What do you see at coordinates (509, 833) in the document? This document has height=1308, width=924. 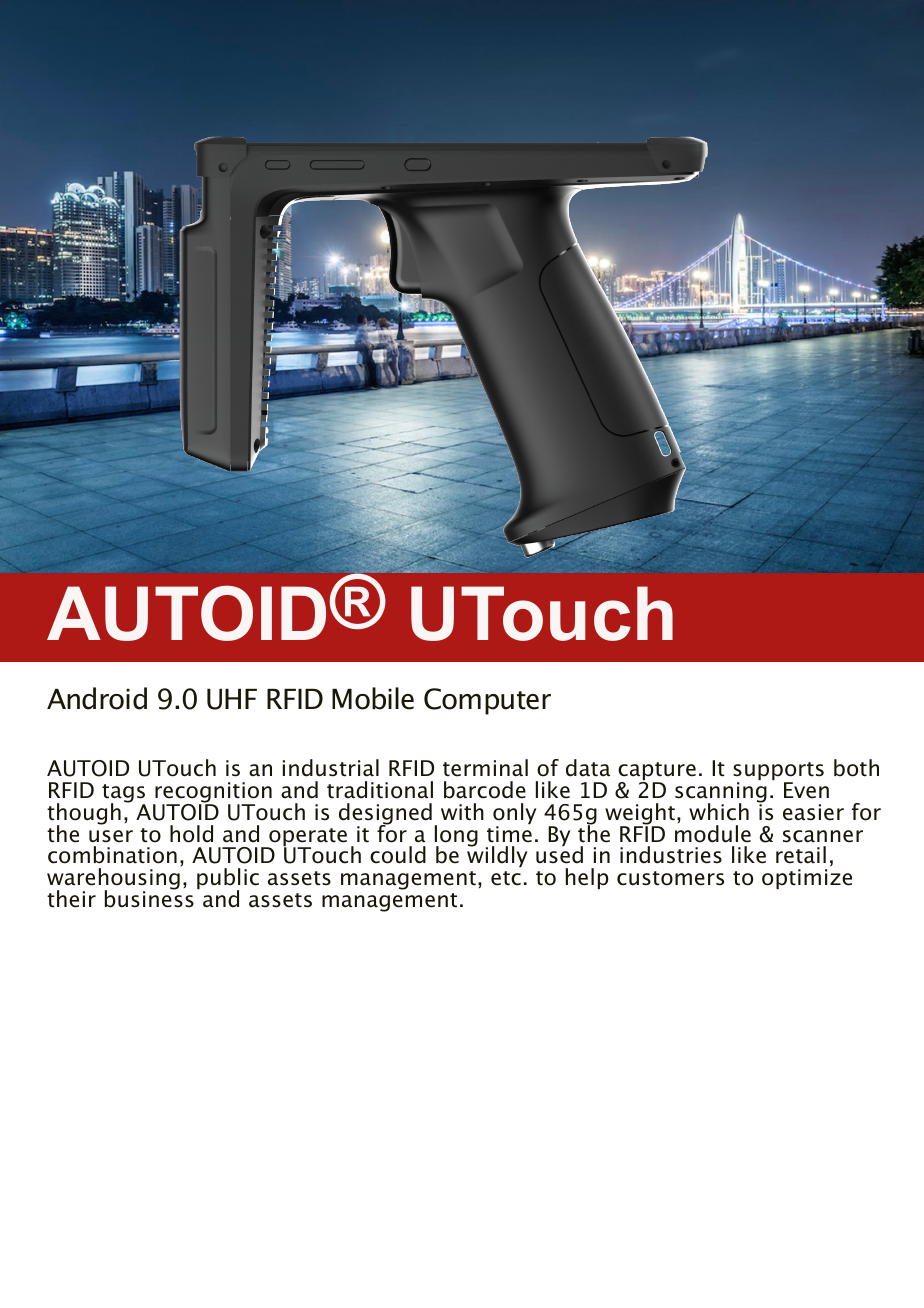 I see `time` at bounding box center [509, 833].
